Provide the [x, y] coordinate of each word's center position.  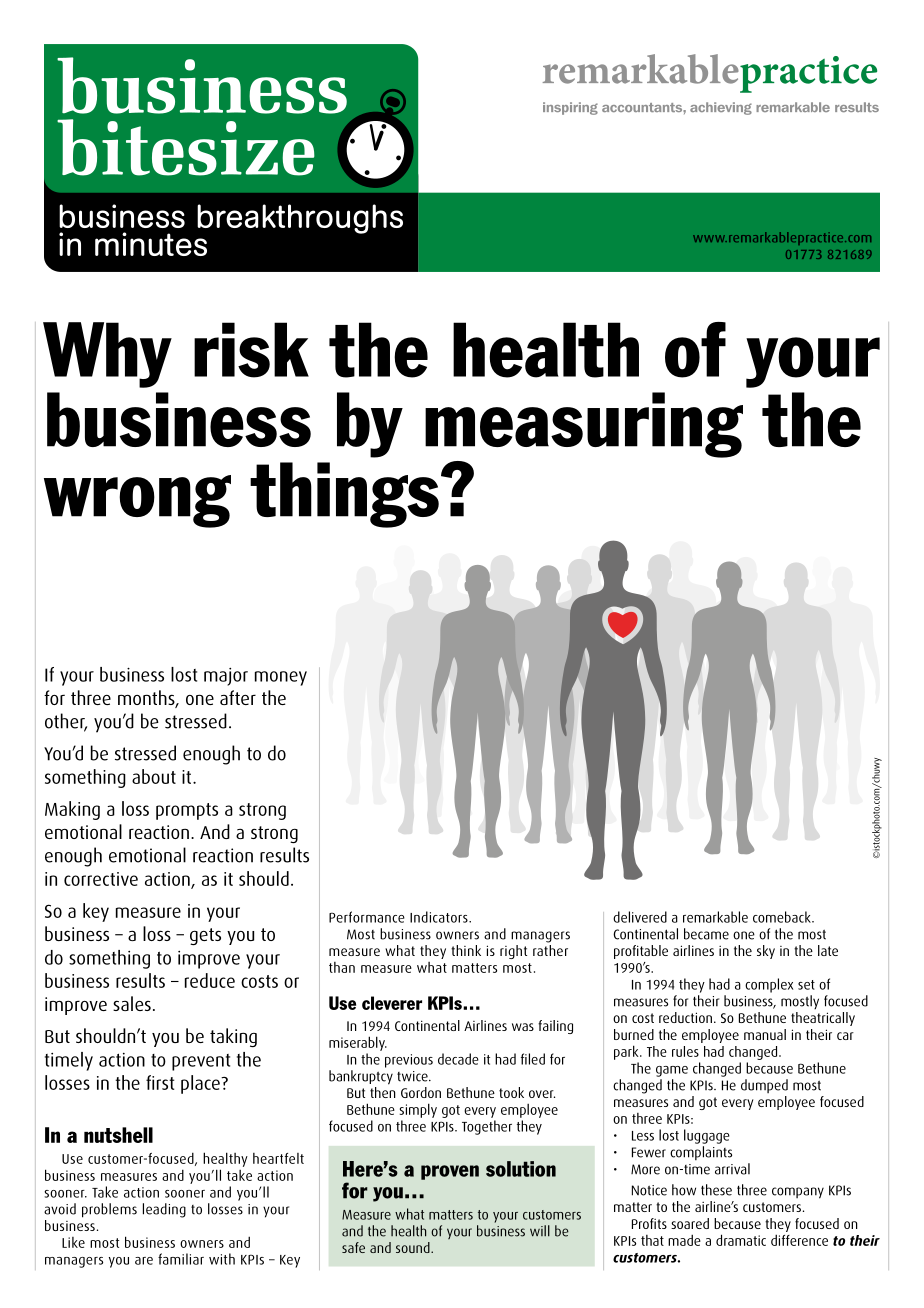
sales [132, 1003]
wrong [137, 501]
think [466, 950]
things [344, 495]
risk [251, 350]
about [154, 776]
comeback [783, 917]
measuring [584, 425]
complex [769, 985]
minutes [151, 244]
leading [164, 1210]
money [281, 678]
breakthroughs [300, 219]
